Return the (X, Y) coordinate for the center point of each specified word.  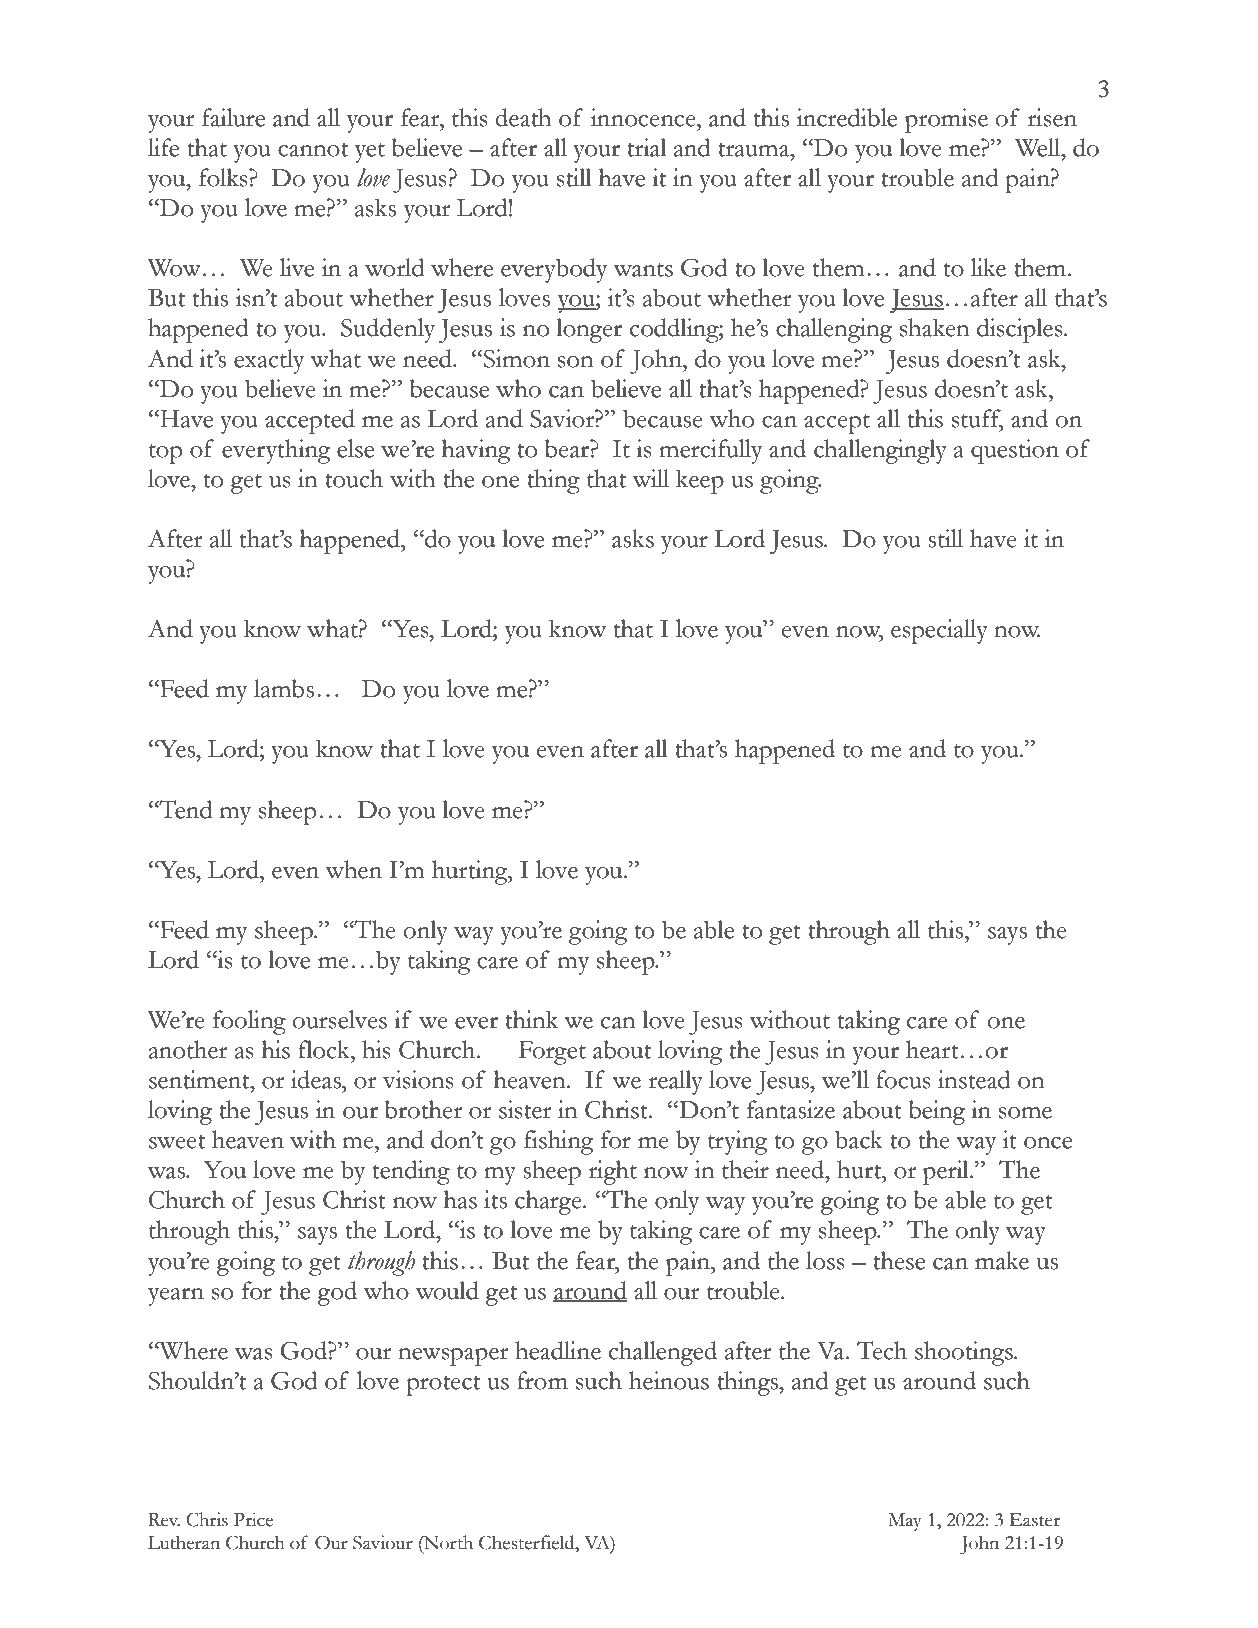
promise (946, 120)
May (905, 1522)
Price (253, 1519)
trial (647, 147)
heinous (669, 1380)
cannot (313, 150)
